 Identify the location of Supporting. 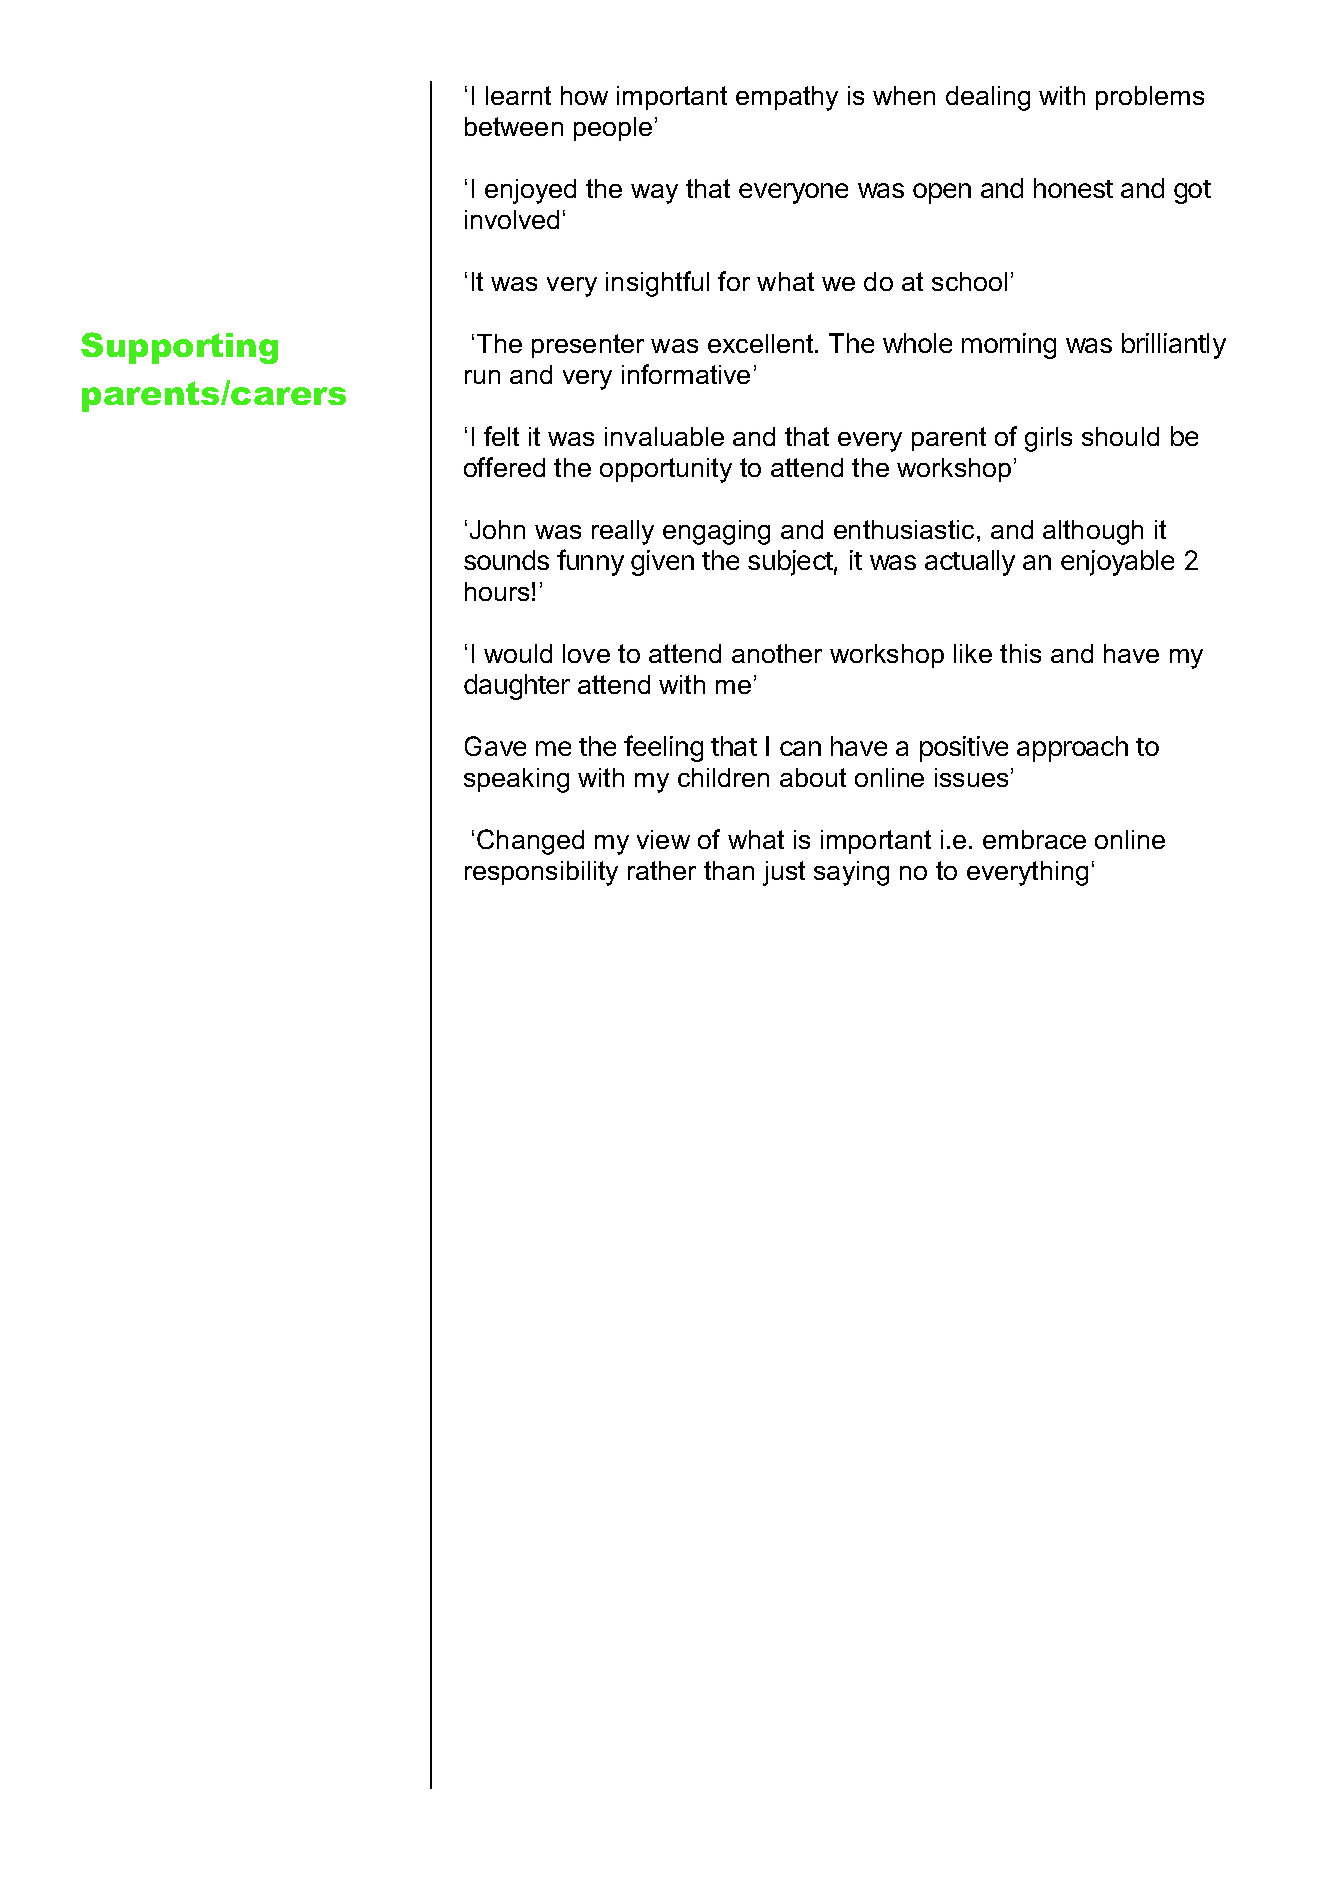
(179, 348).
